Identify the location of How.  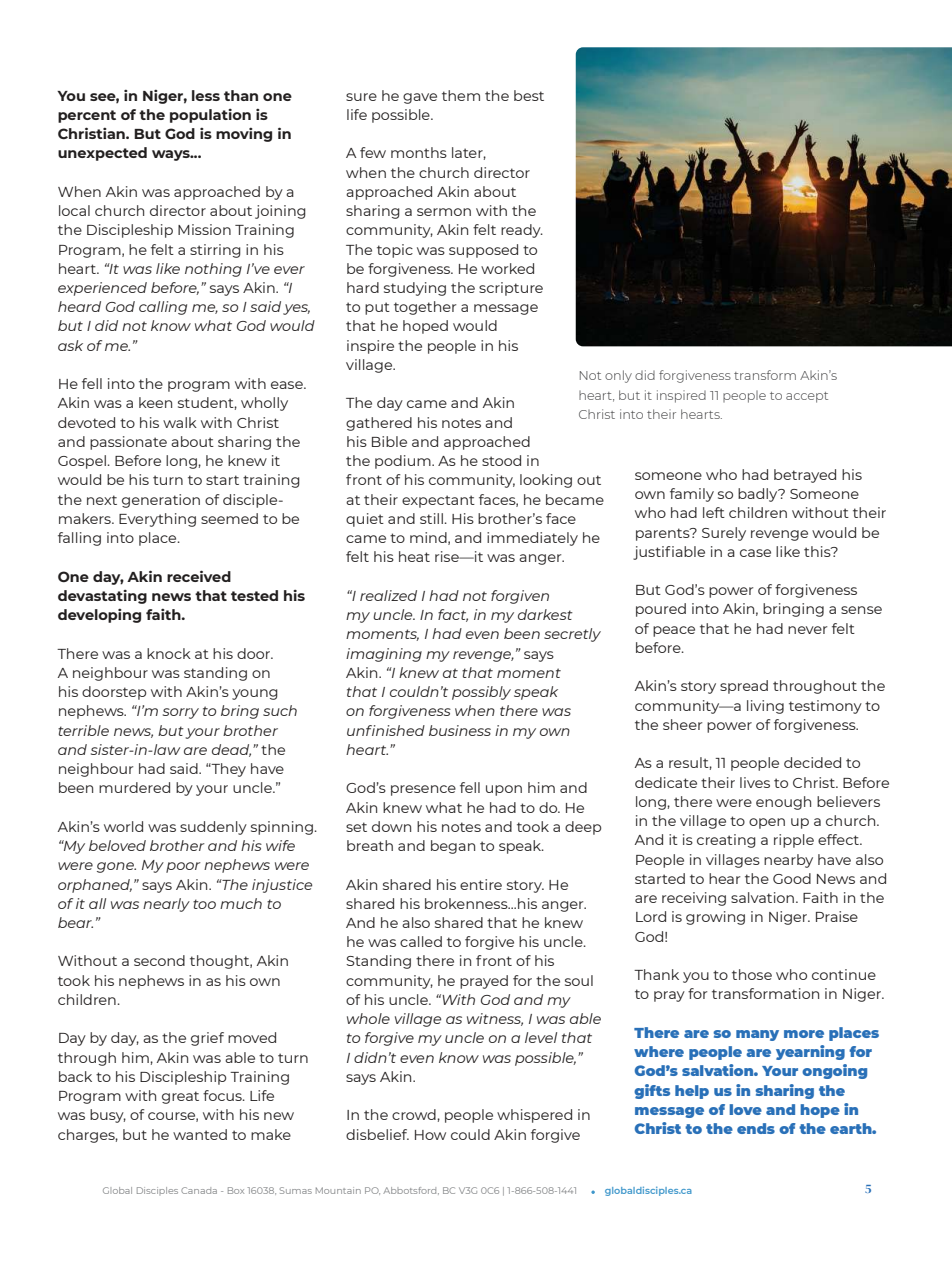
(430, 1135).
